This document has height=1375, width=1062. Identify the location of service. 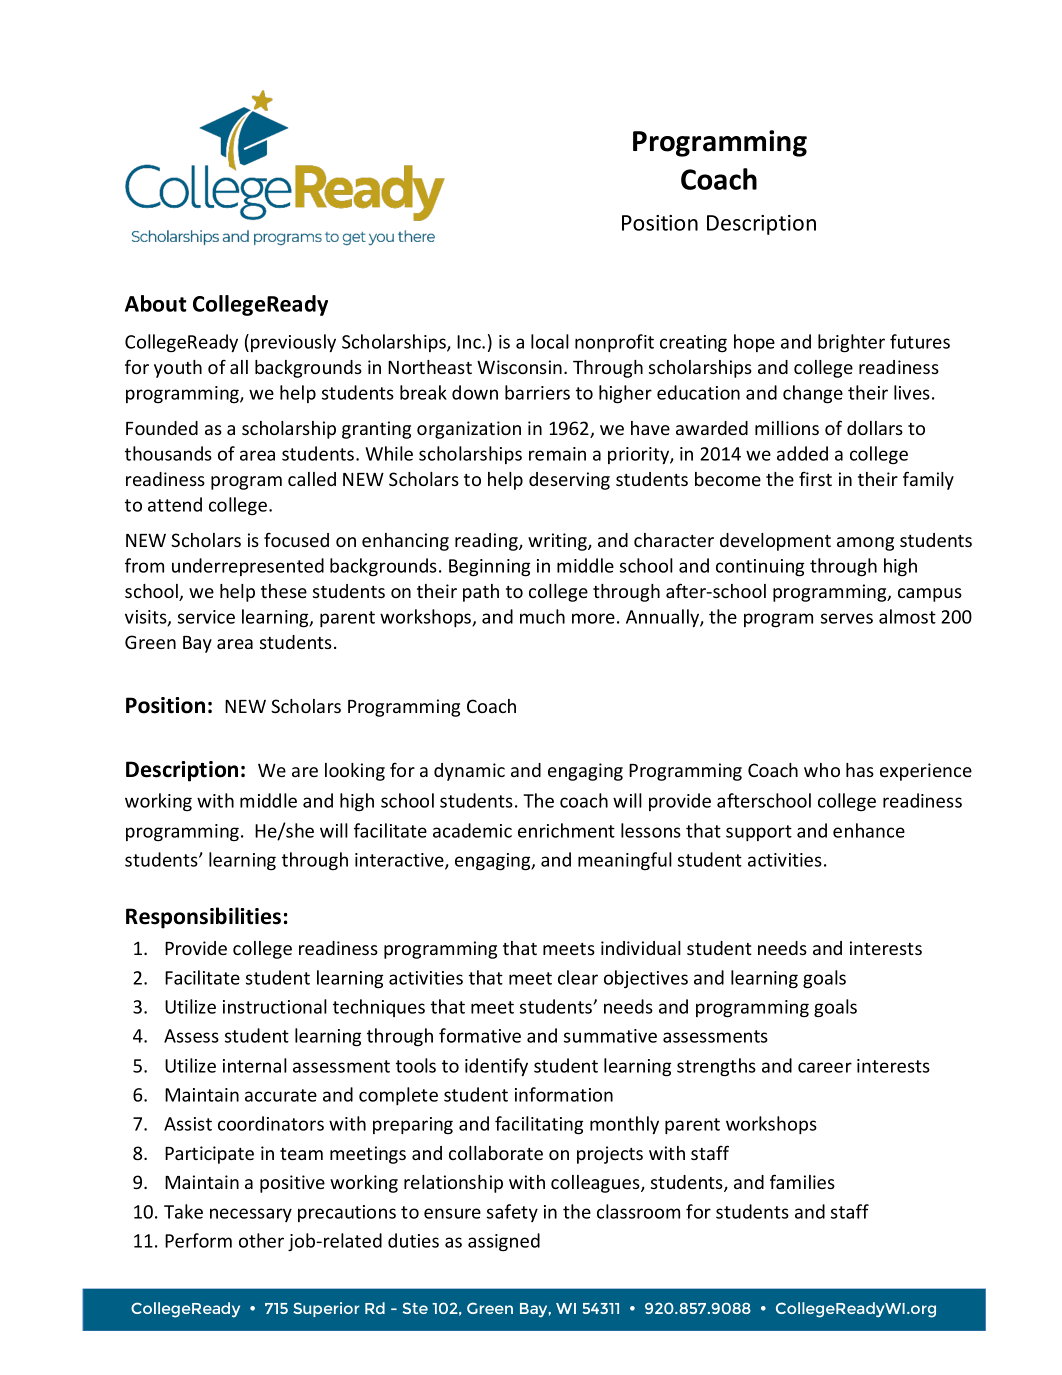
(206, 617).
